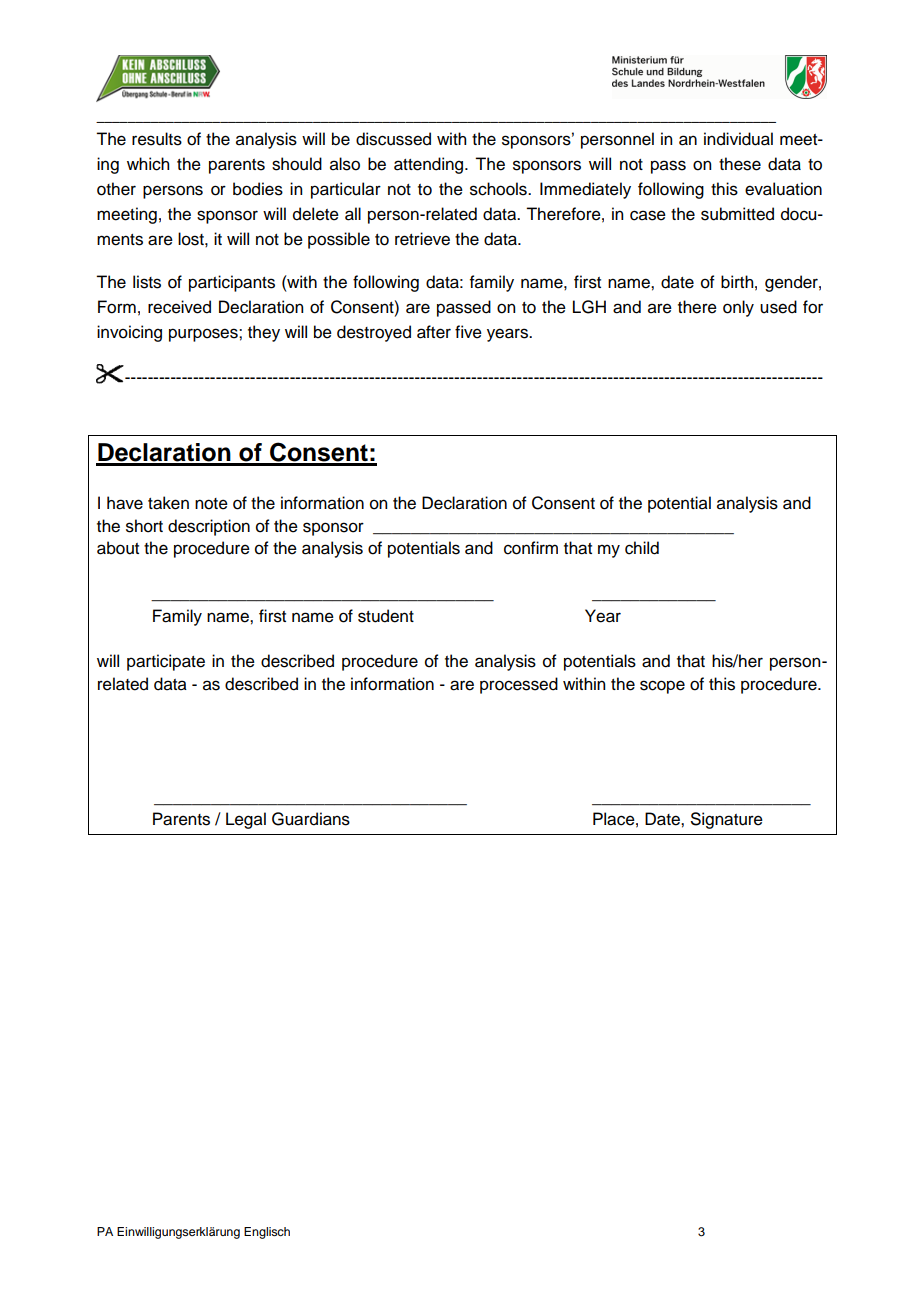 This page has width=924, height=1308. I want to click on results, so click(157, 139).
